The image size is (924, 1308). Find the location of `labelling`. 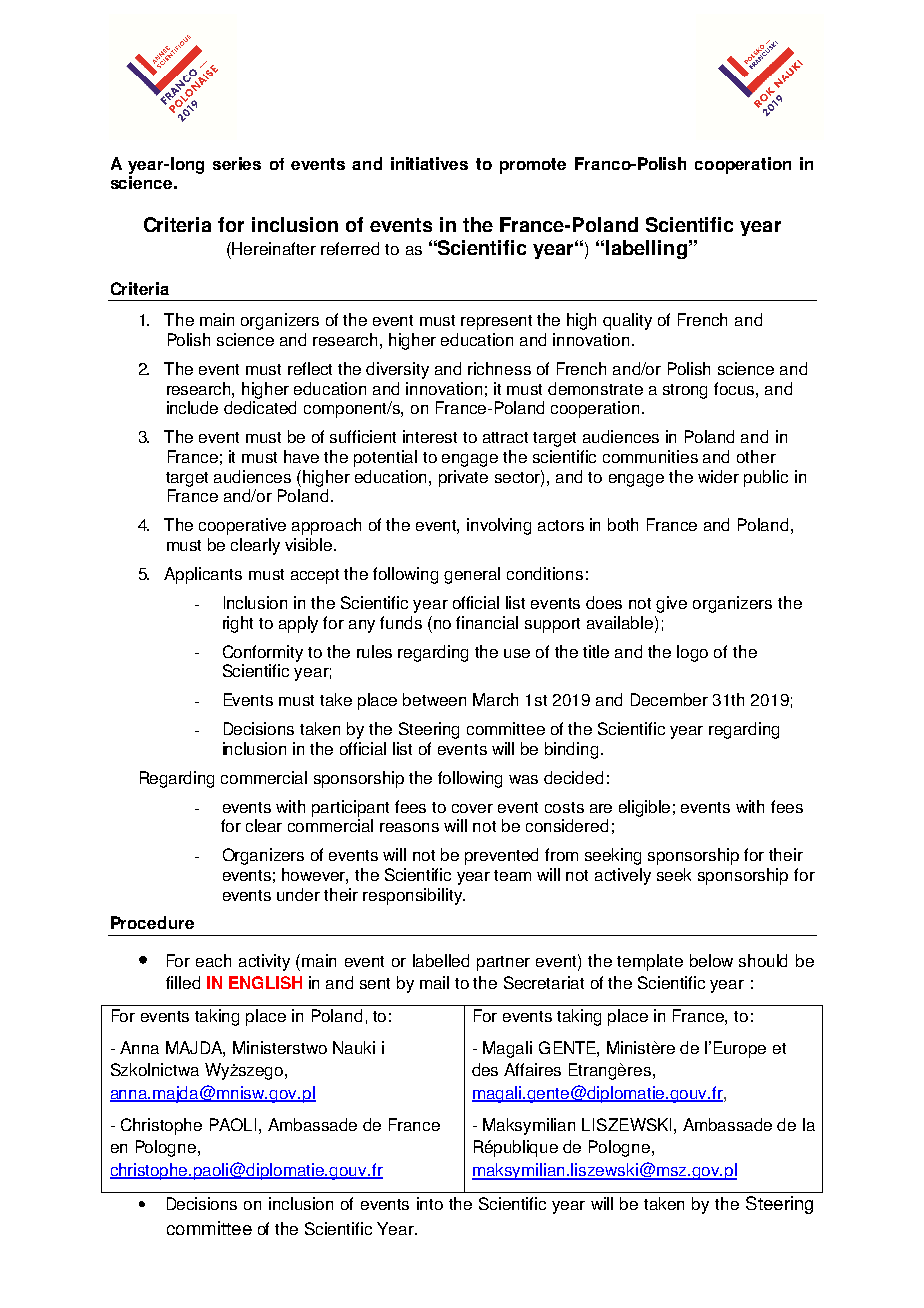

labelling is located at coordinates (646, 249).
